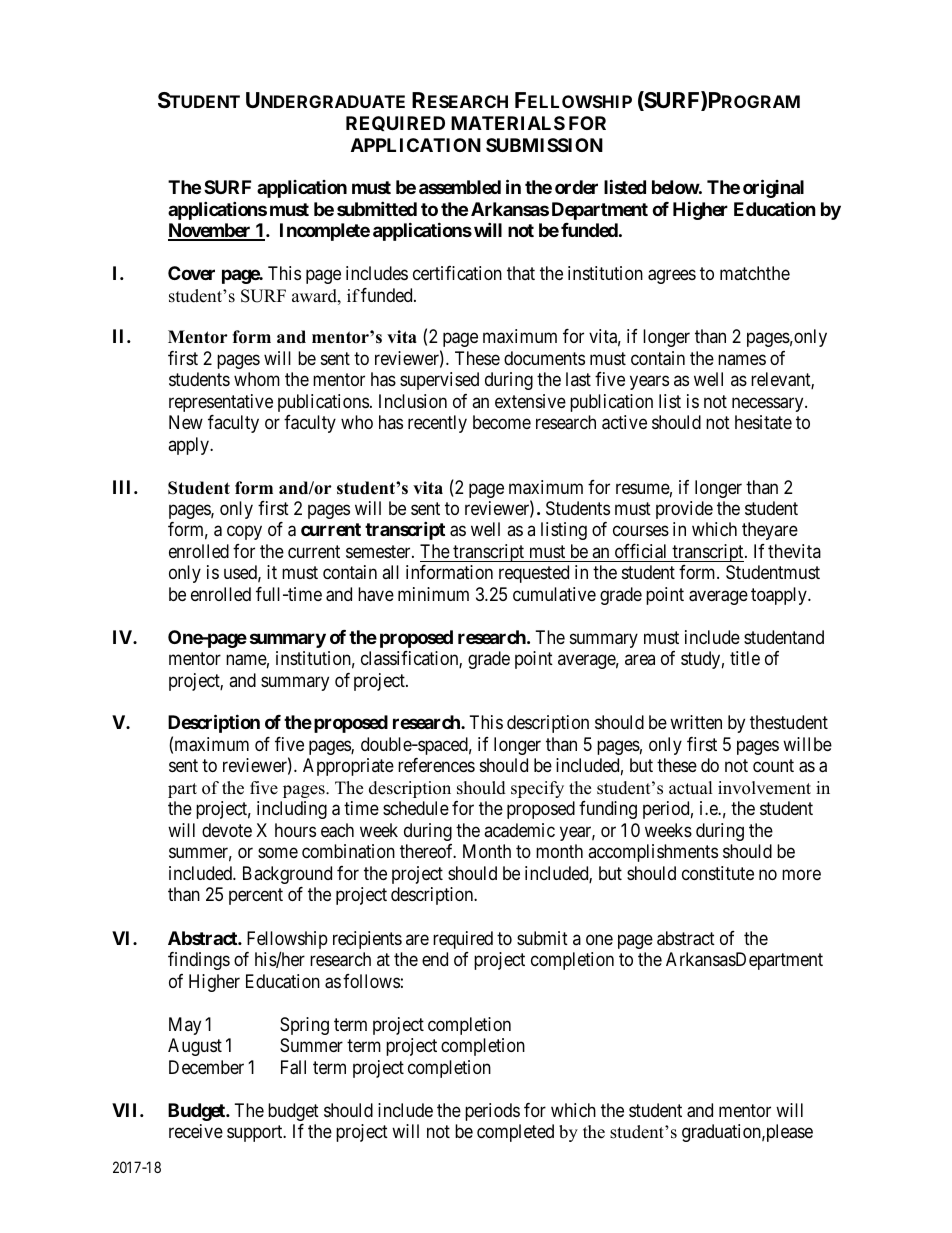 The image size is (952, 1233). I want to click on whom, so click(257, 379).
